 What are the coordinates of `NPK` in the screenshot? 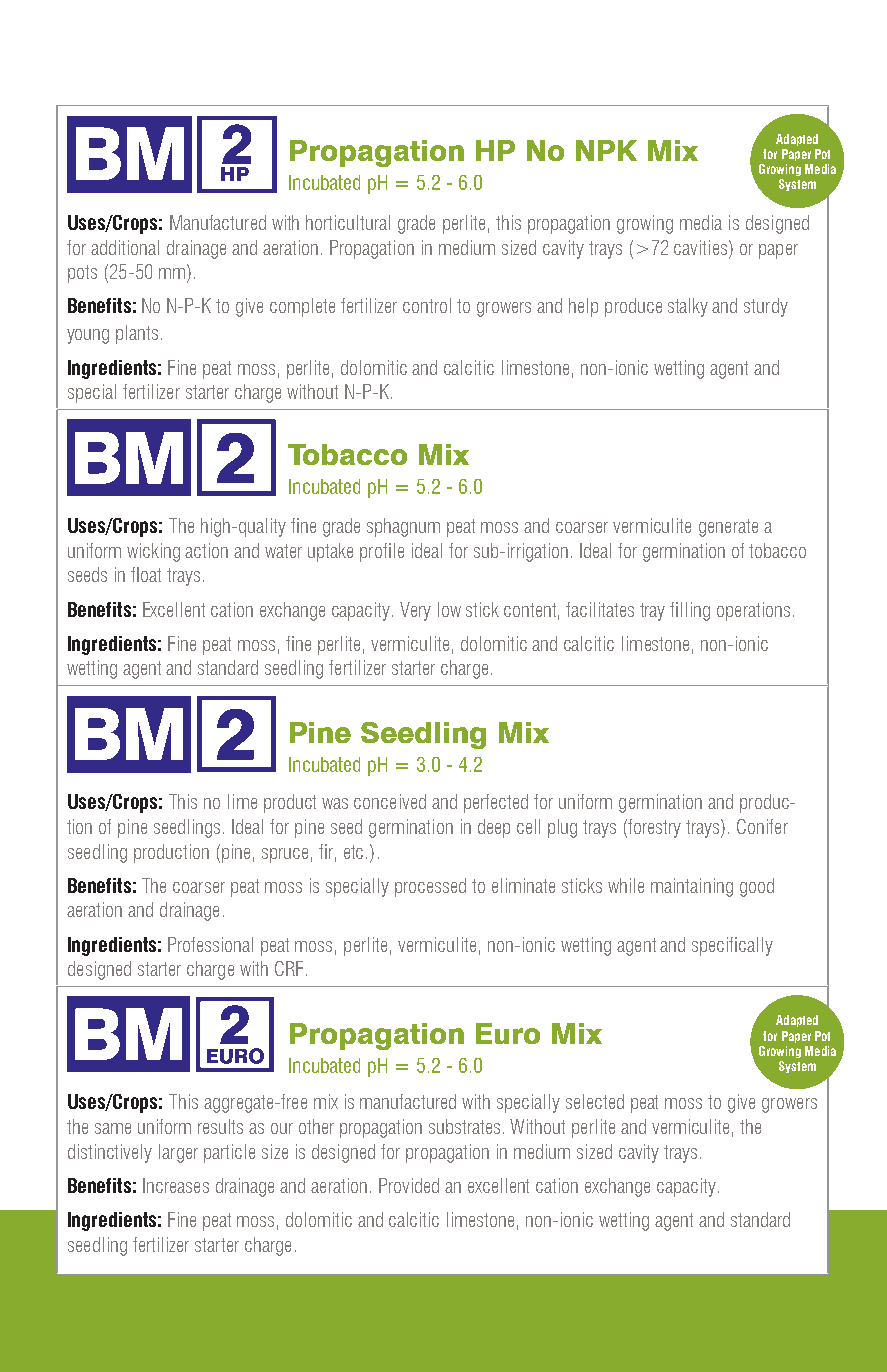 It's located at (606, 150).
